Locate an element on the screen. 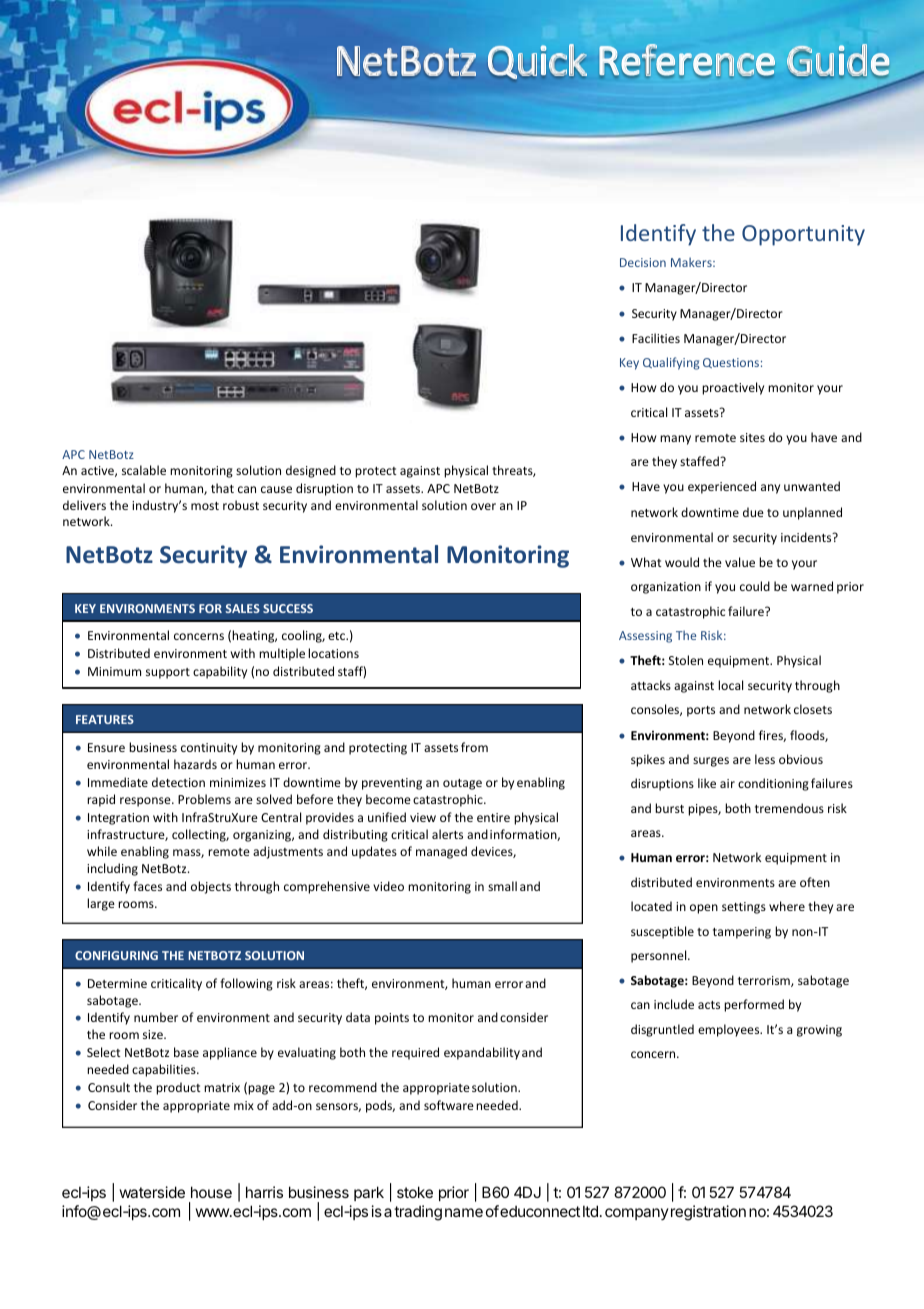  Opportunity is located at coordinates (803, 235).
